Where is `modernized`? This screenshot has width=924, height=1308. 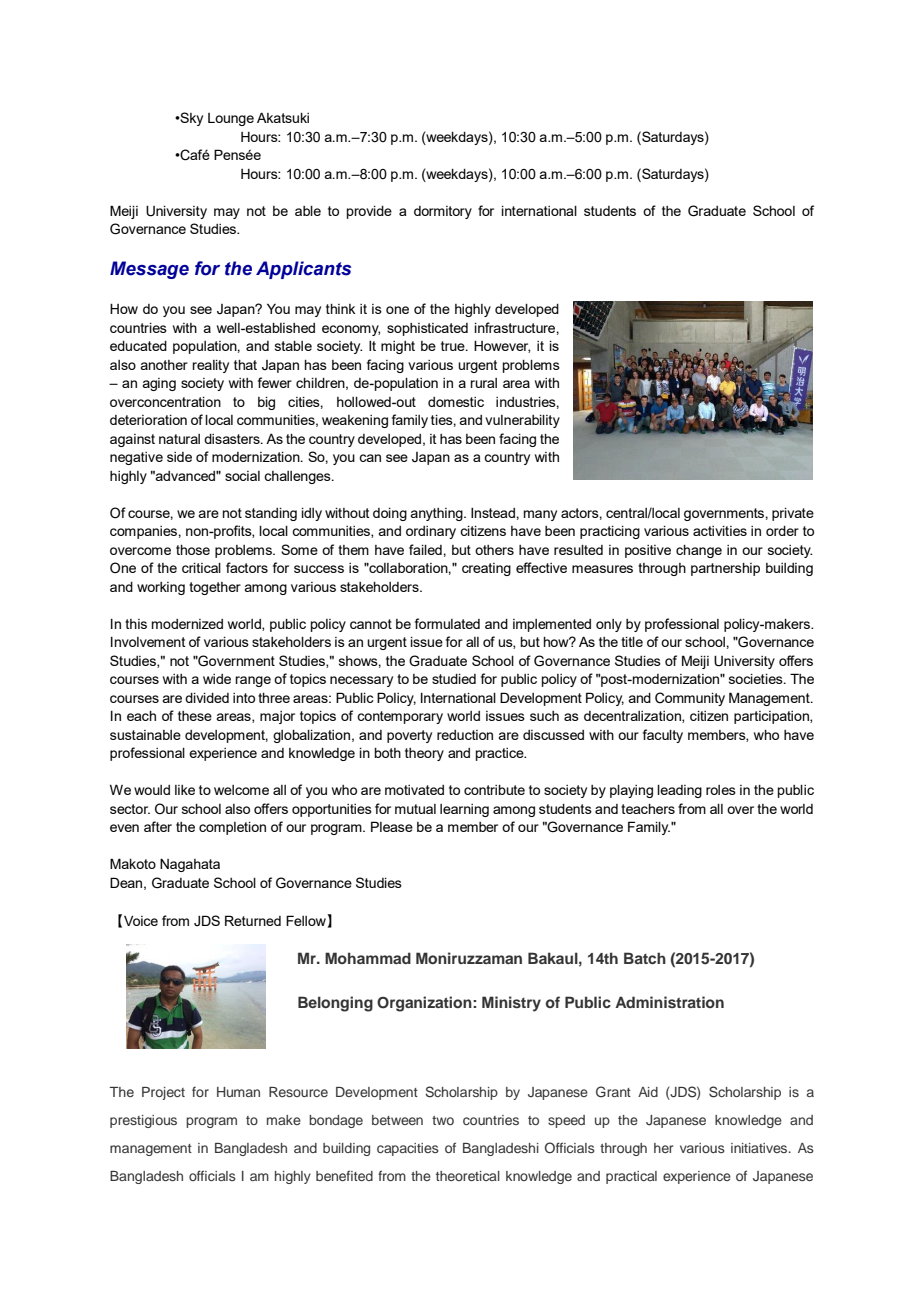 modernized is located at coordinates (187, 624).
